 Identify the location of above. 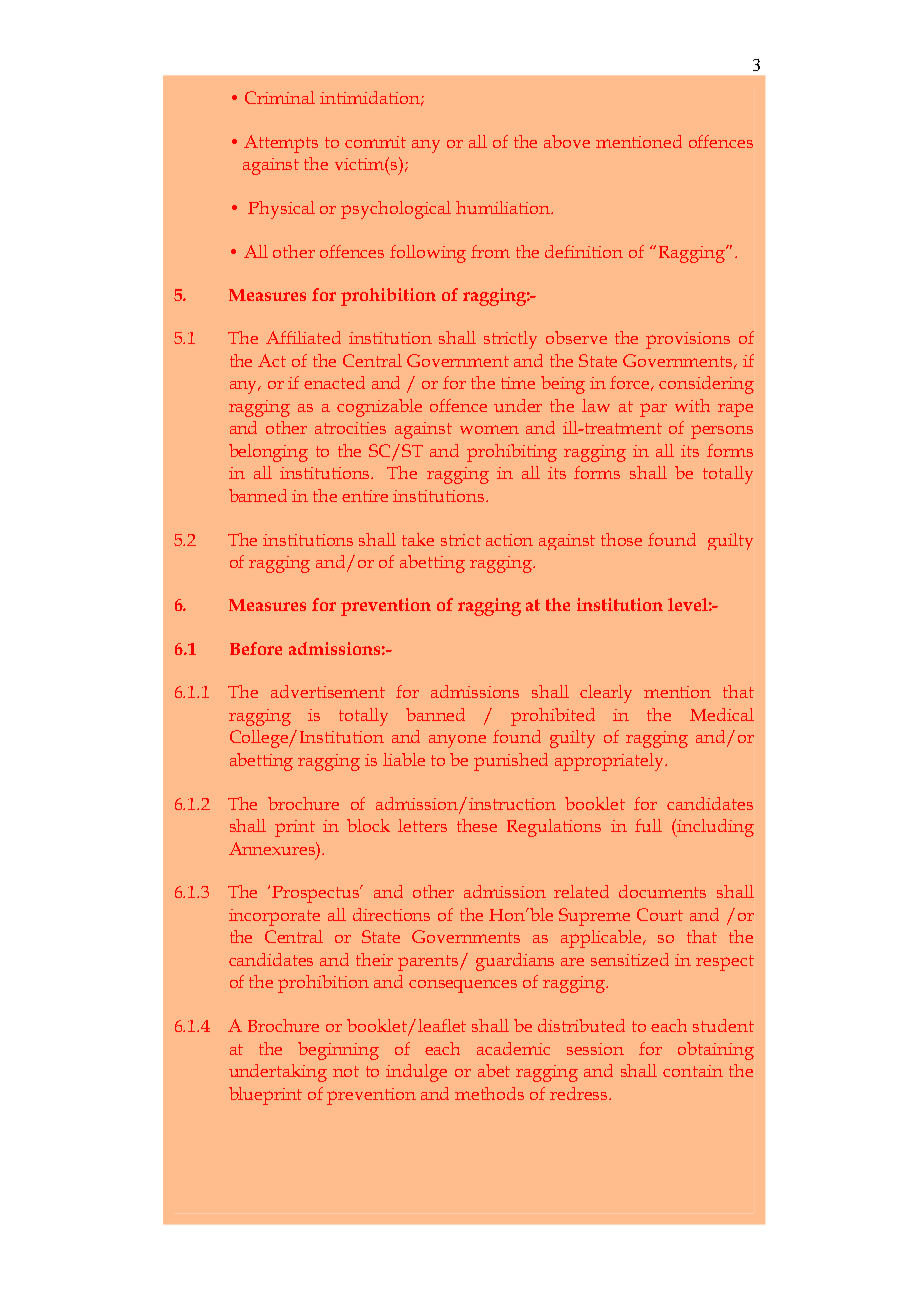
(567, 141).
